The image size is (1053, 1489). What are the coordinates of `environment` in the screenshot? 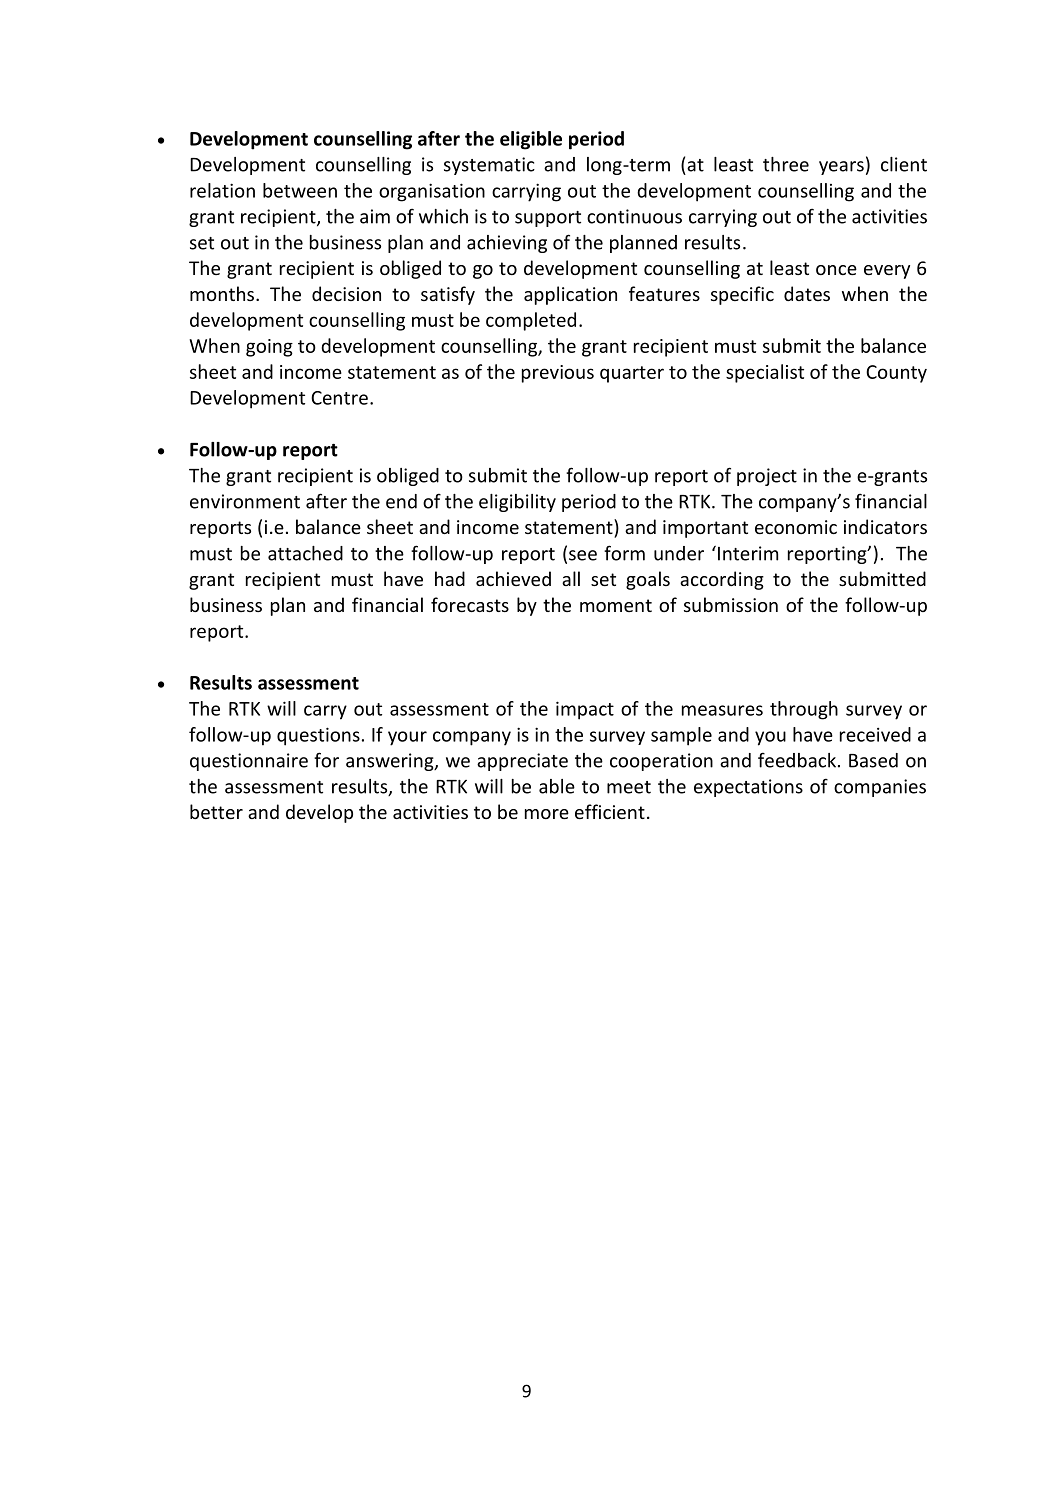 It's located at (245, 501).
